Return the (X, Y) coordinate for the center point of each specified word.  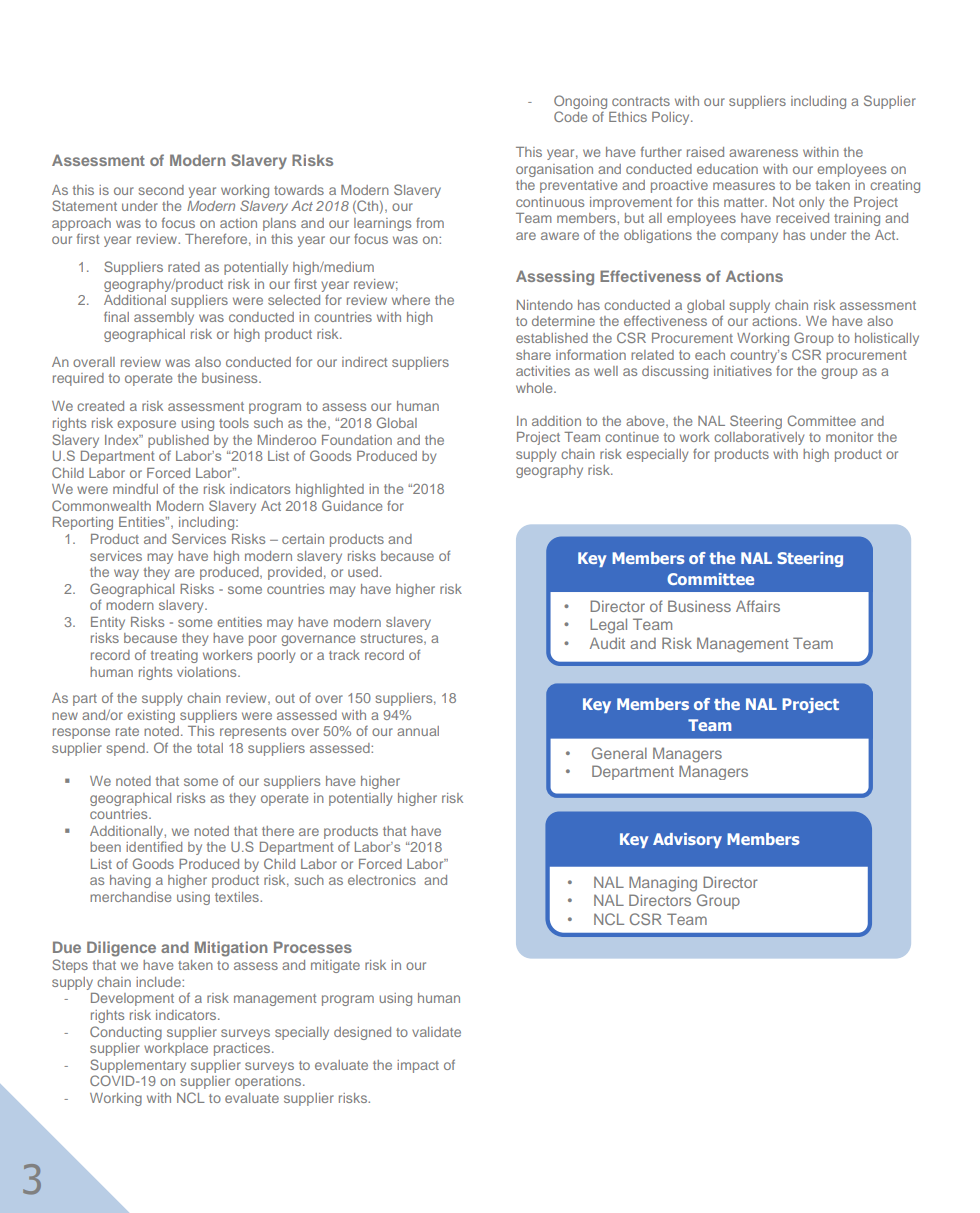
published (178, 441)
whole (535, 388)
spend (126, 749)
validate (436, 1032)
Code (570, 116)
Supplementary (138, 1066)
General (619, 753)
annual (418, 731)
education (727, 169)
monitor (849, 437)
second (161, 190)
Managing (663, 884)
